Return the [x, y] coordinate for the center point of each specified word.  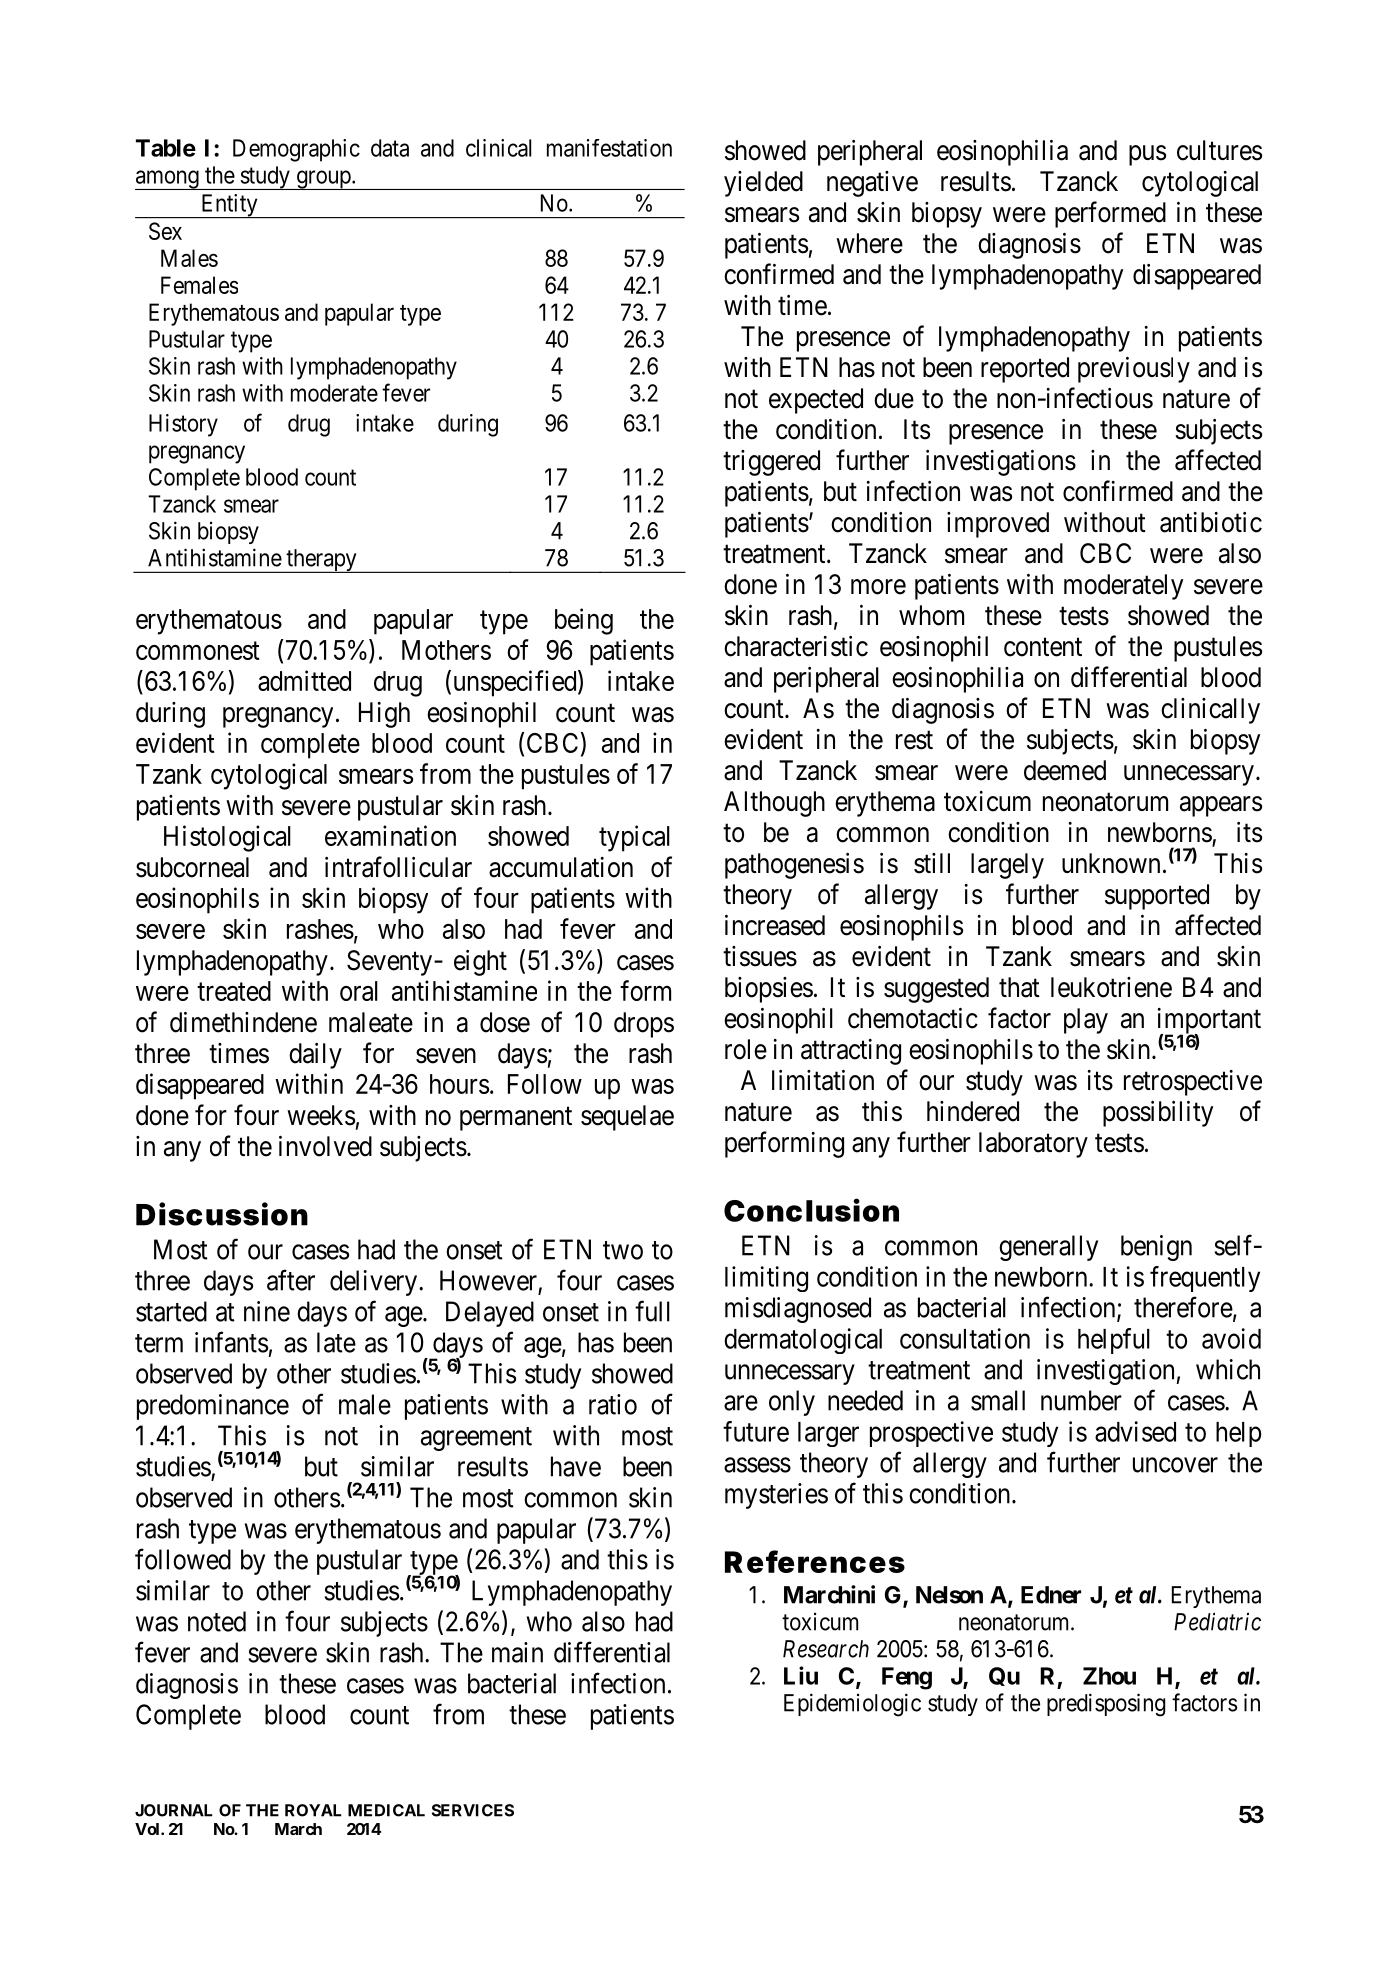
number [1081, 1400]
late [336, 1342]
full [652, 1311]
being [584, 621]
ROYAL [313, 1810]
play [1086, 1021]
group [323, 180]
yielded [763, 184]
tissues [760, 956]
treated [234, 991]
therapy [321, 561]
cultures [1219, 150]
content [1043, 647]
